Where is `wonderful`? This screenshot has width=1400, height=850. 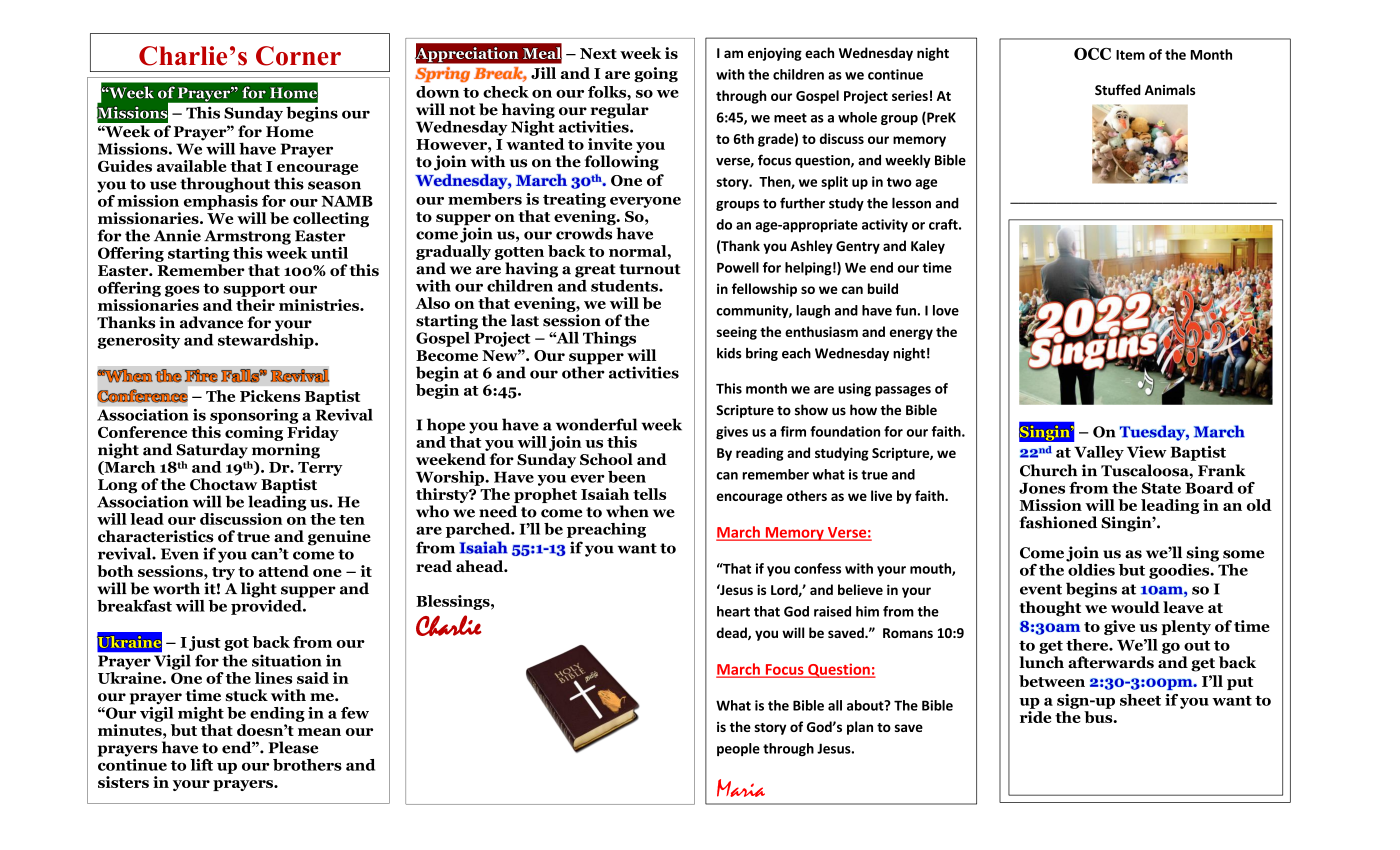
wonderful is located at coordinates (596, 424).
